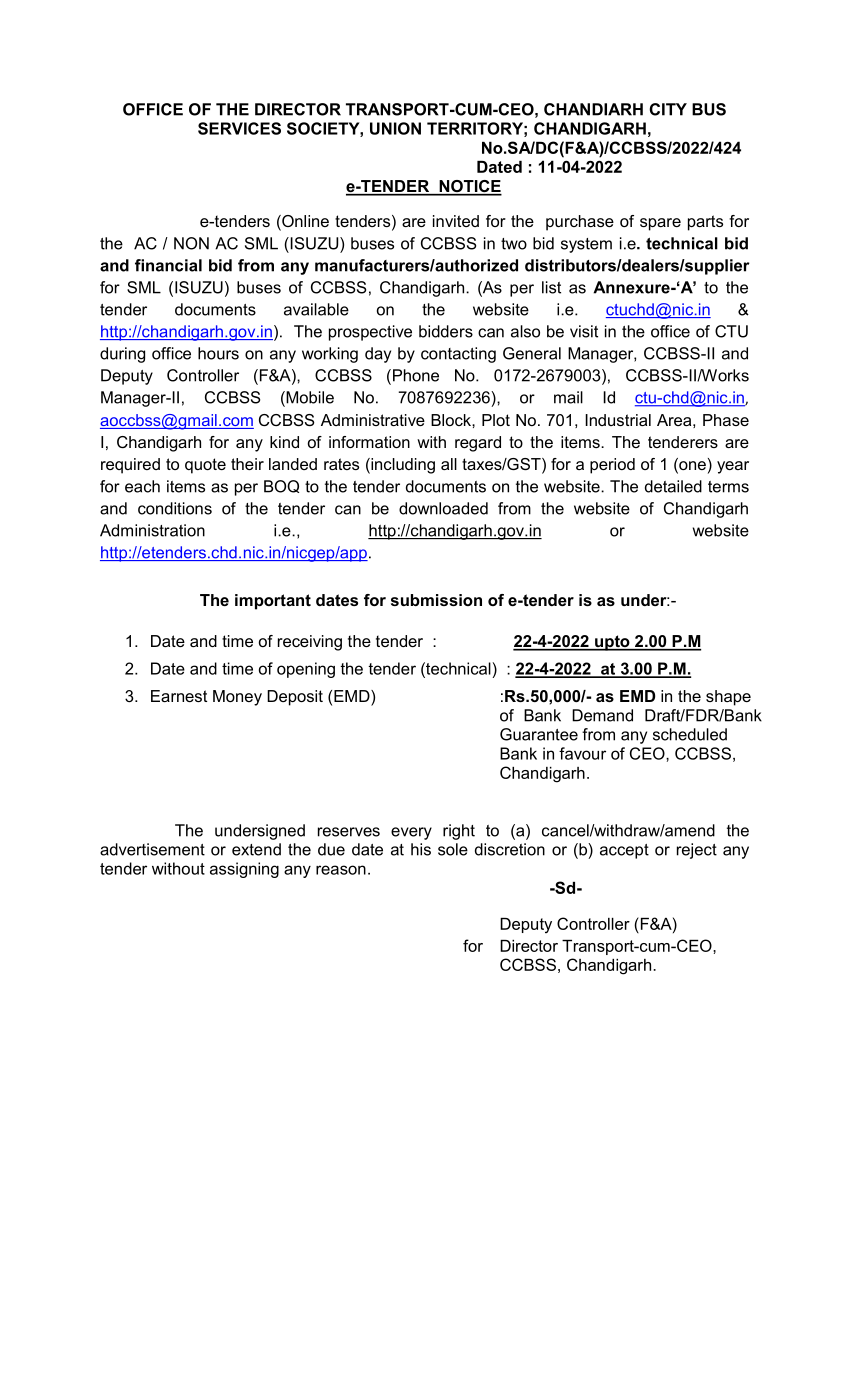  What do you see at coordinates (618, 420) in the screenshot?
I see `Industrial` at bounding box center [618, 420].
